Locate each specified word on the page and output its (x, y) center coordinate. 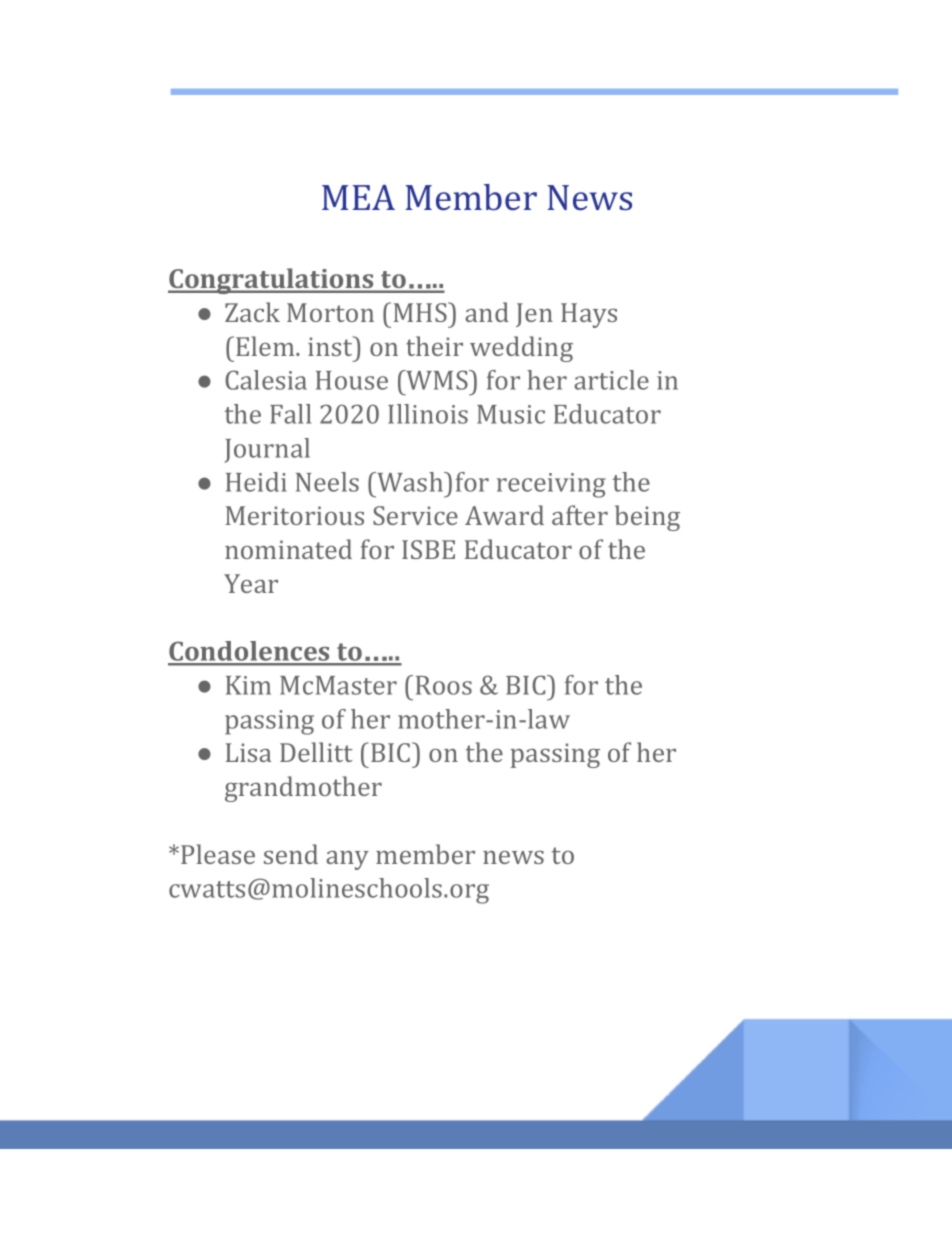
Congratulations (272, 281)
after (580, 515)
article (611, 380)
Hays (589, 315)
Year (251, 583)
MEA (358, 197)
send (291, 854)
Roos (444, 685)
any (347, 860)
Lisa (248, 752)
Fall (290, 414)
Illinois (428, 414)
